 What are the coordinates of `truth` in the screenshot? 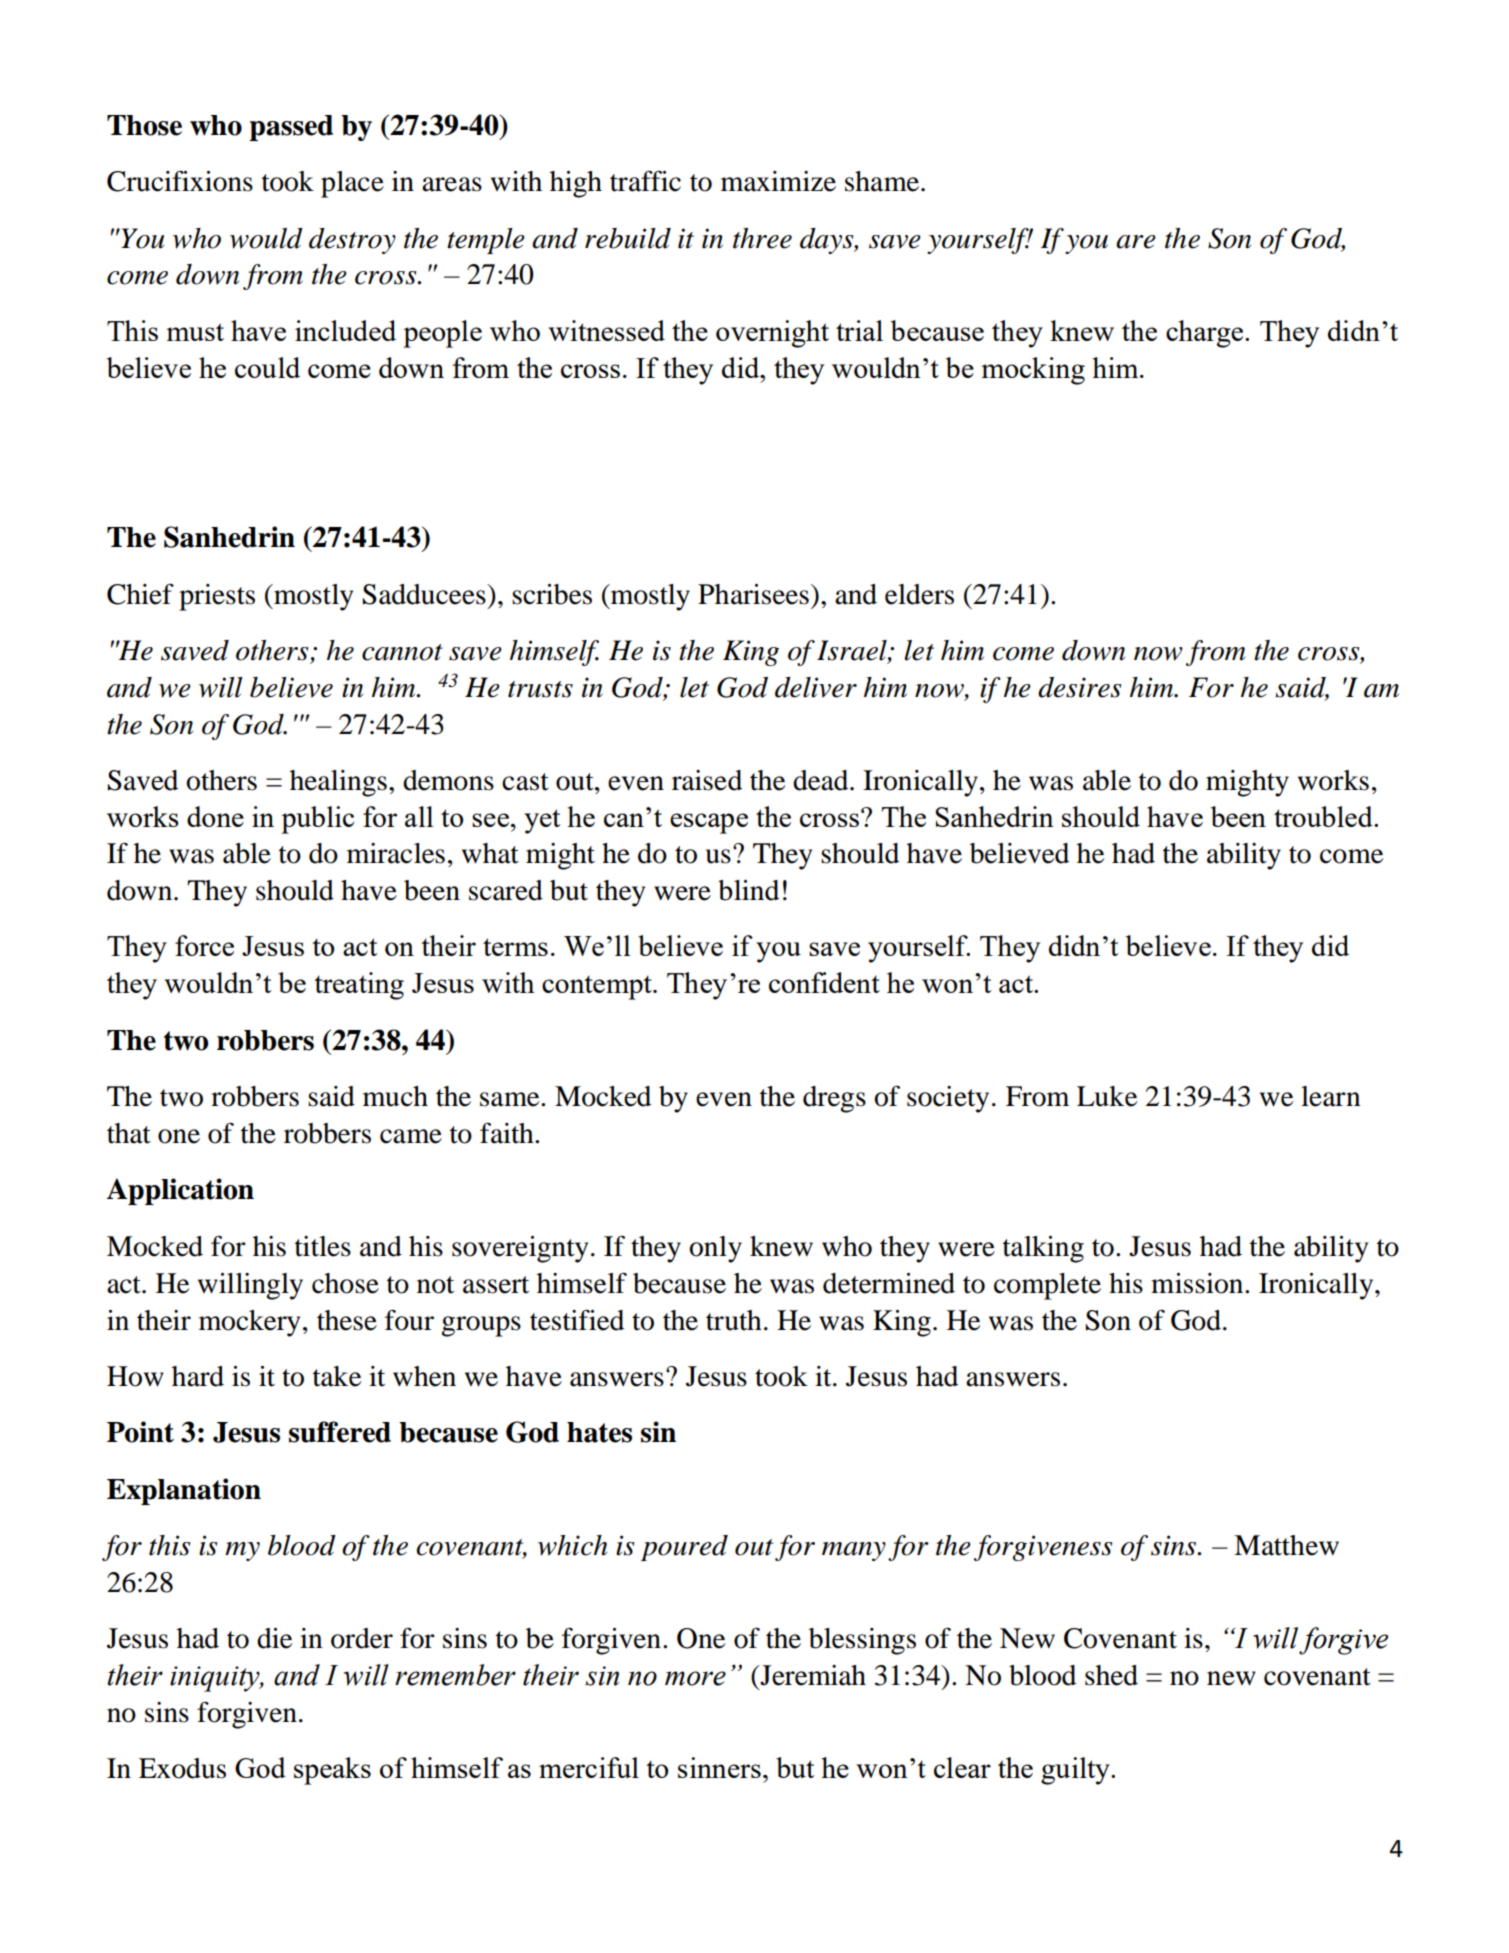 It's located at (734, 1320).
